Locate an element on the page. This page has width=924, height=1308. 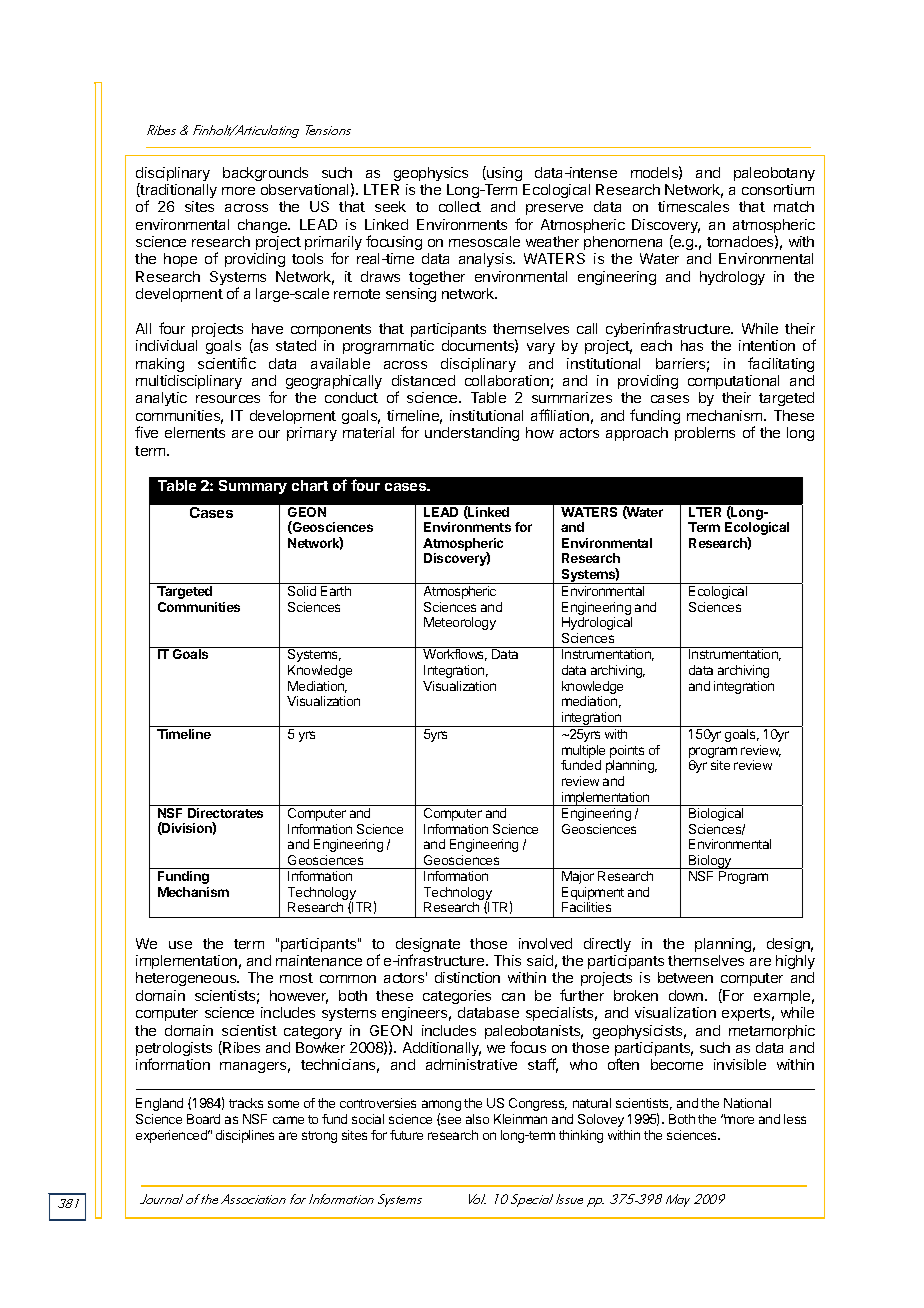
use is located at coordinates (180, 945).
